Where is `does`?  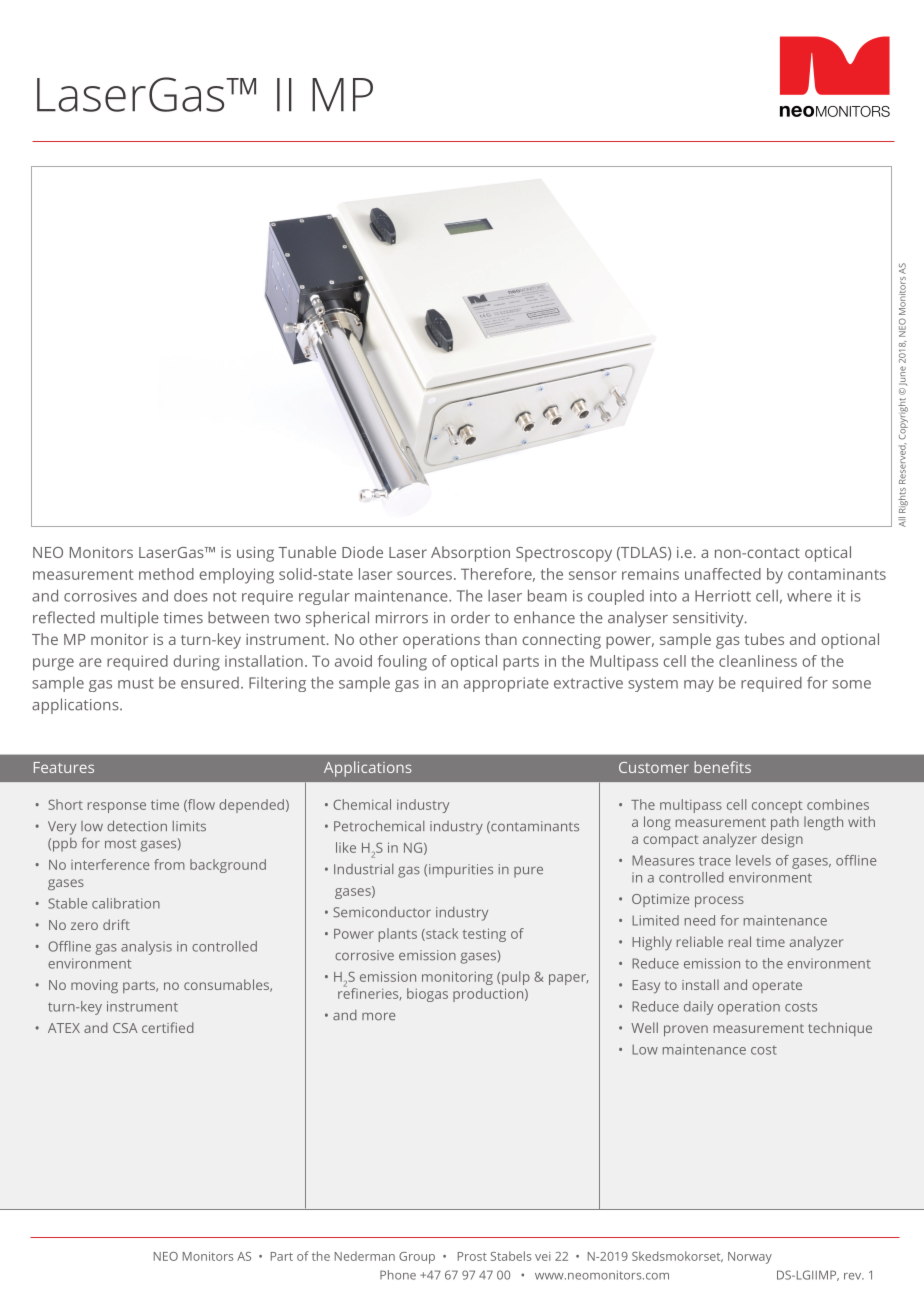 does is located at coordinates (191, 596).
